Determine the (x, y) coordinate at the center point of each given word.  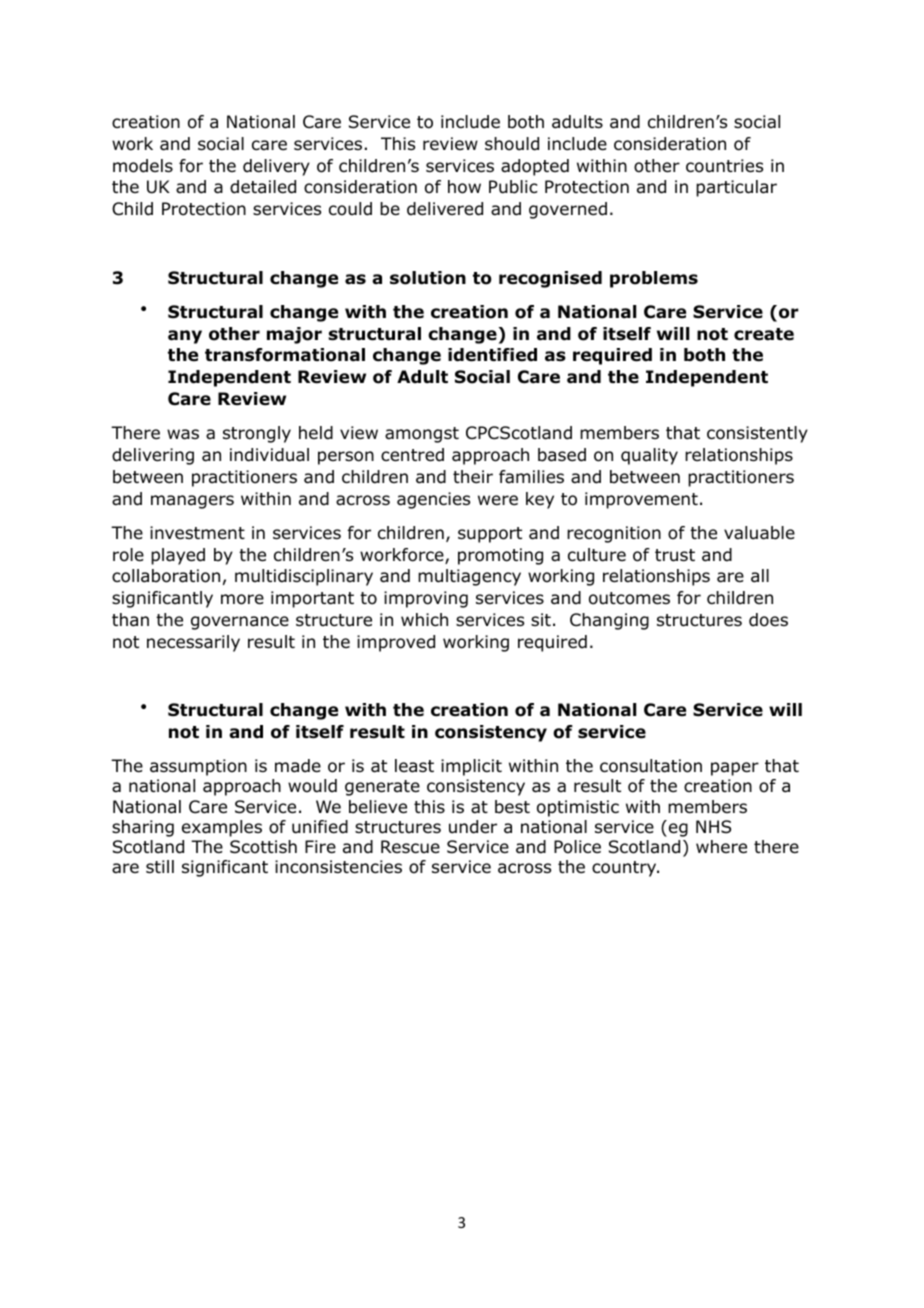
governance (240, 623)
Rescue (410, 847)
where (721, 847)
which (424, 619)
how (464, 187)
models (143, 166)
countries (724, 166)
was (183, 434)
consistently (757, 434)
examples (222, 828)
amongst (422, 435)
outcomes (629, 598)
